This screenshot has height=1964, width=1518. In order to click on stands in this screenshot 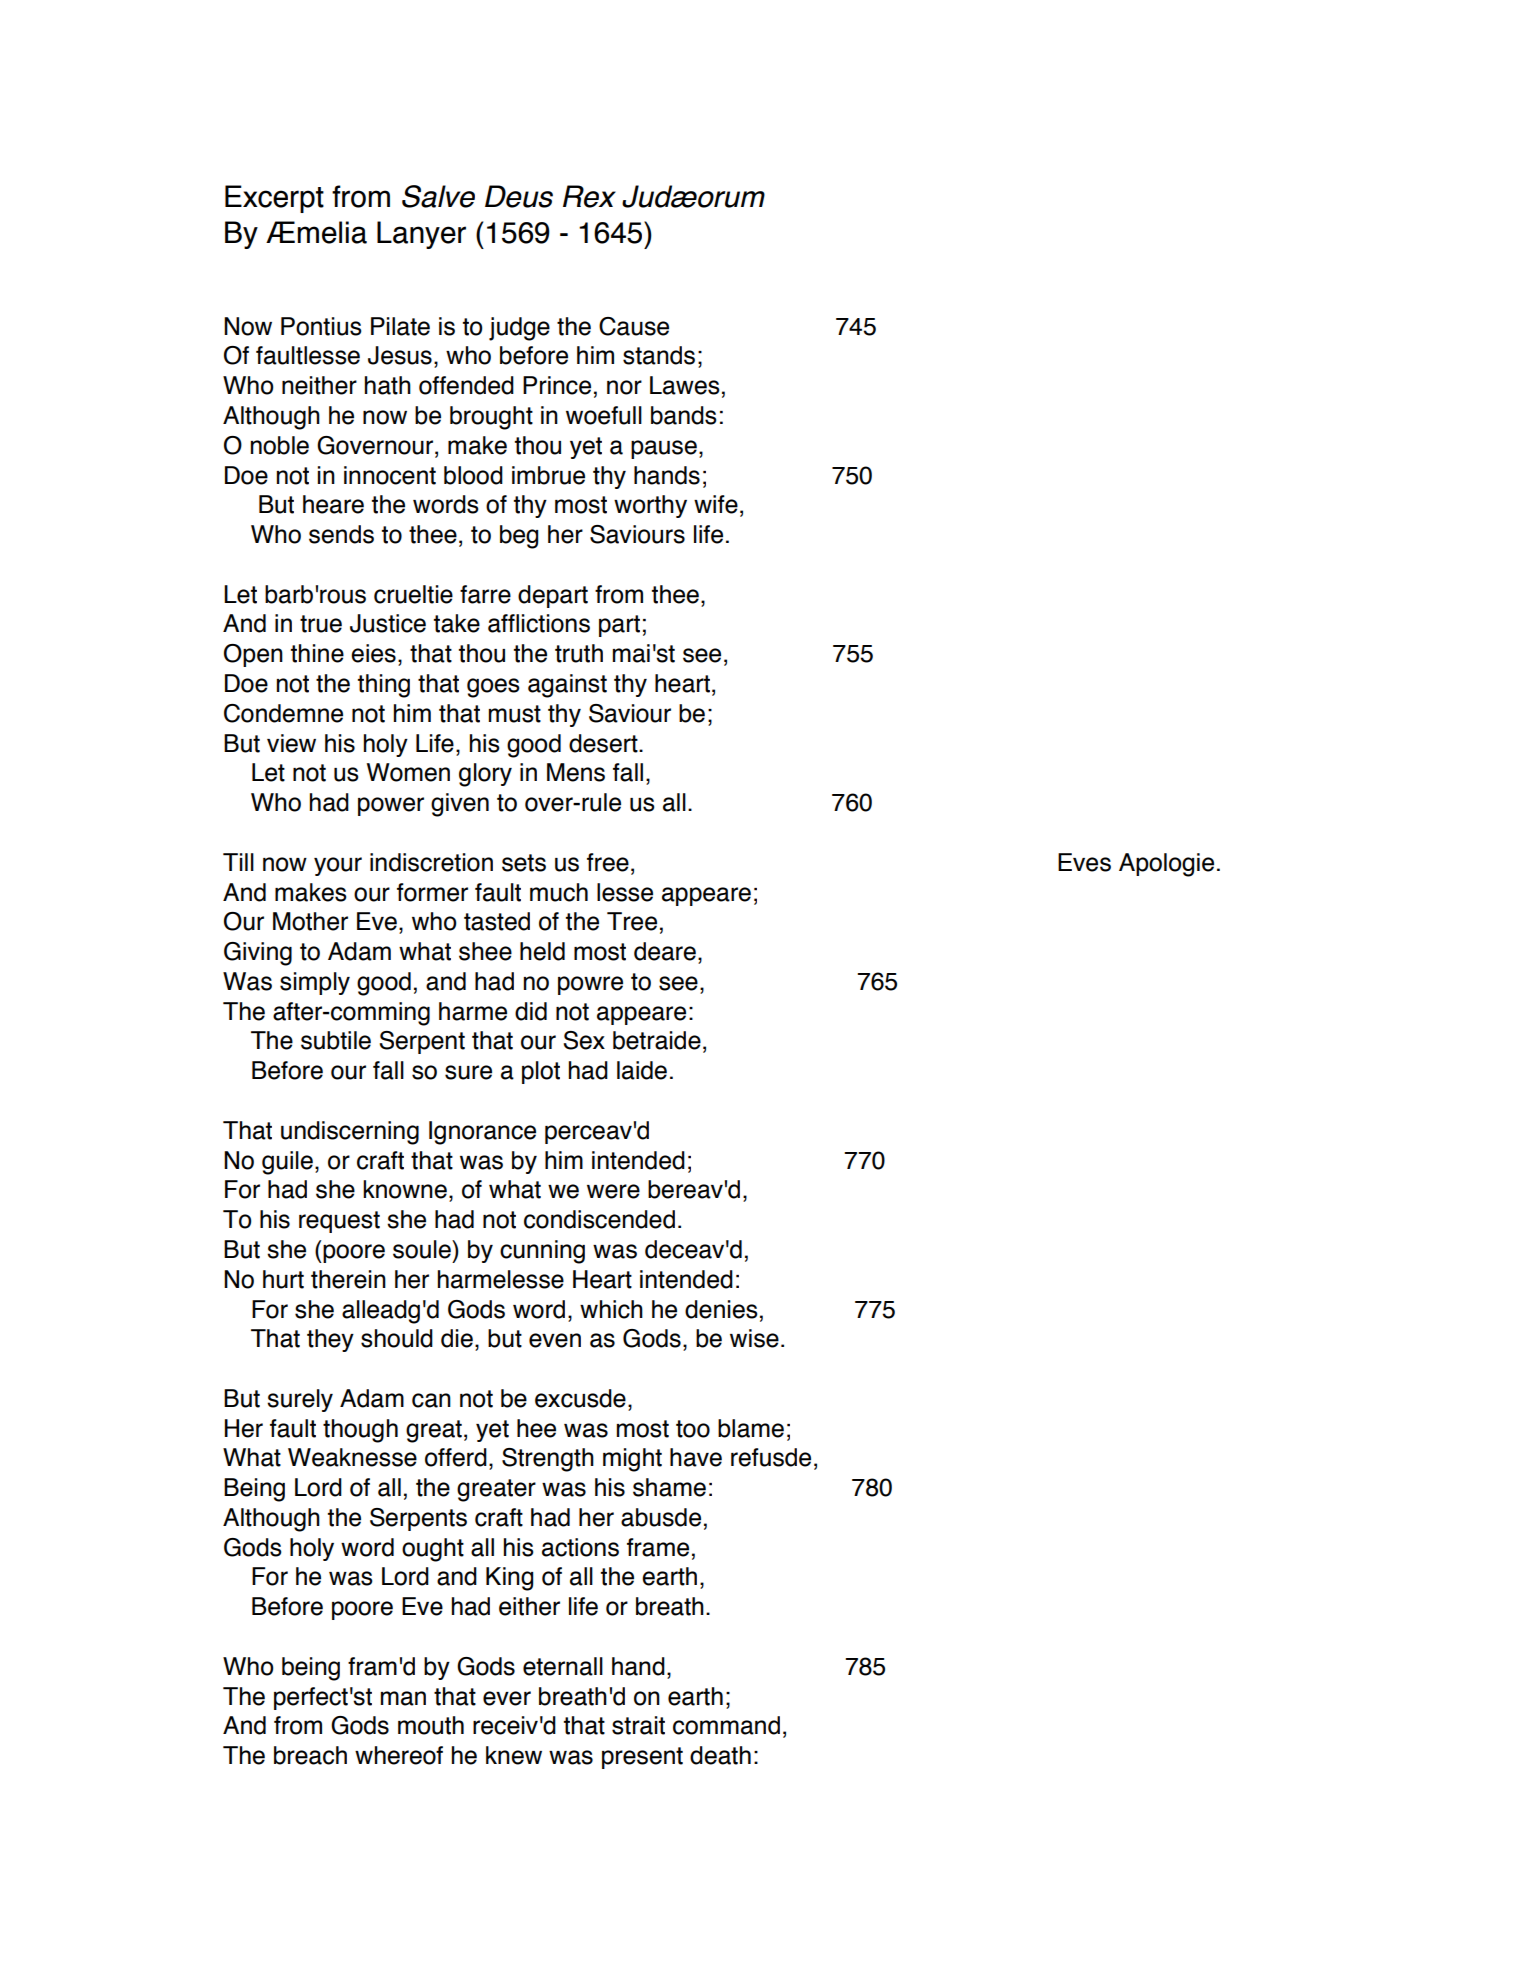, I will do `click(659, 355)`.
